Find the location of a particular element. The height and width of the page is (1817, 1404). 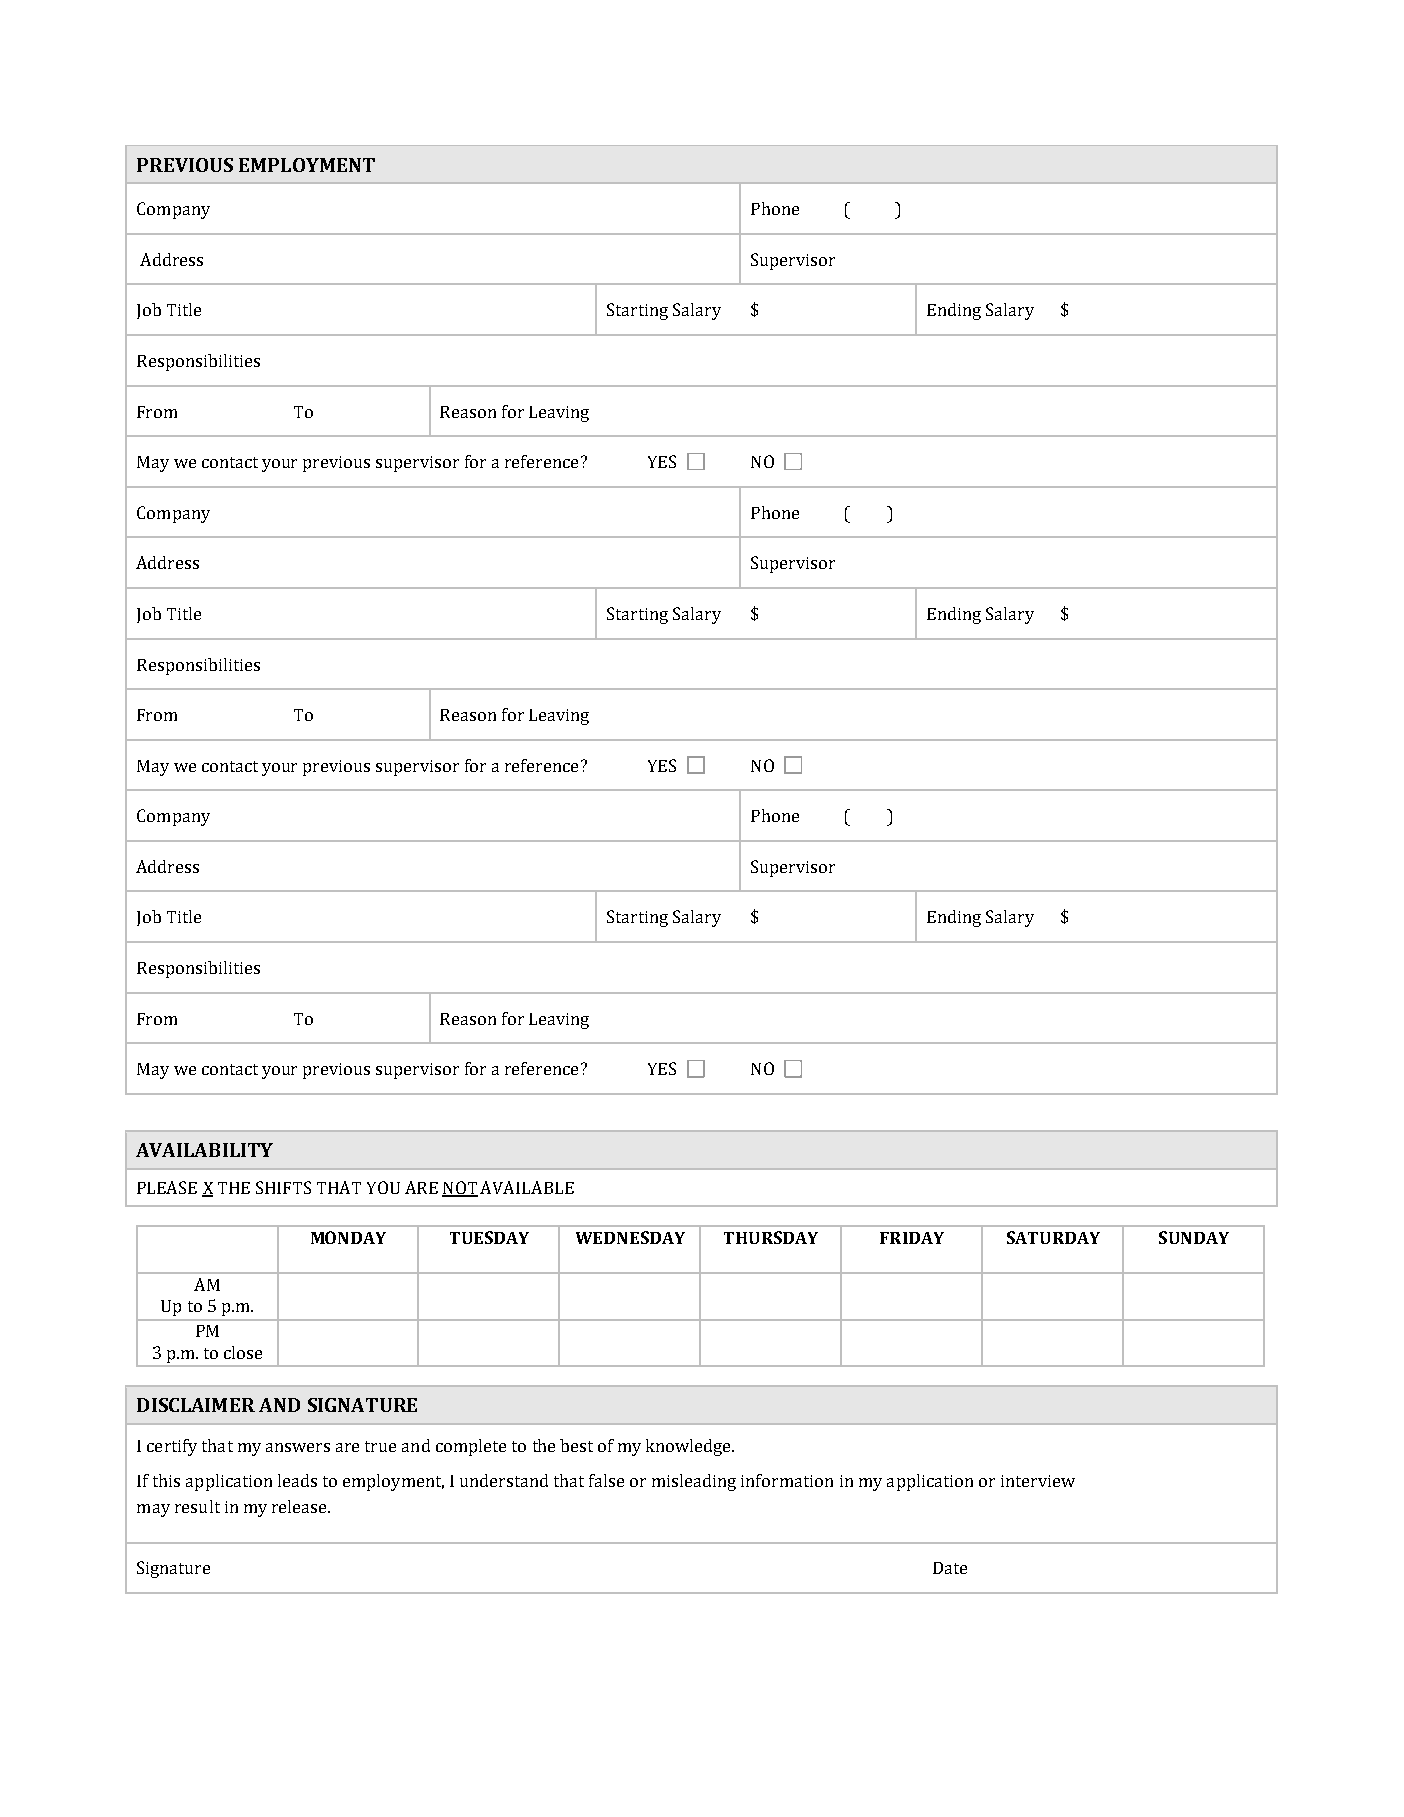

FRIDAY is located at coordinates (912, 1238).
